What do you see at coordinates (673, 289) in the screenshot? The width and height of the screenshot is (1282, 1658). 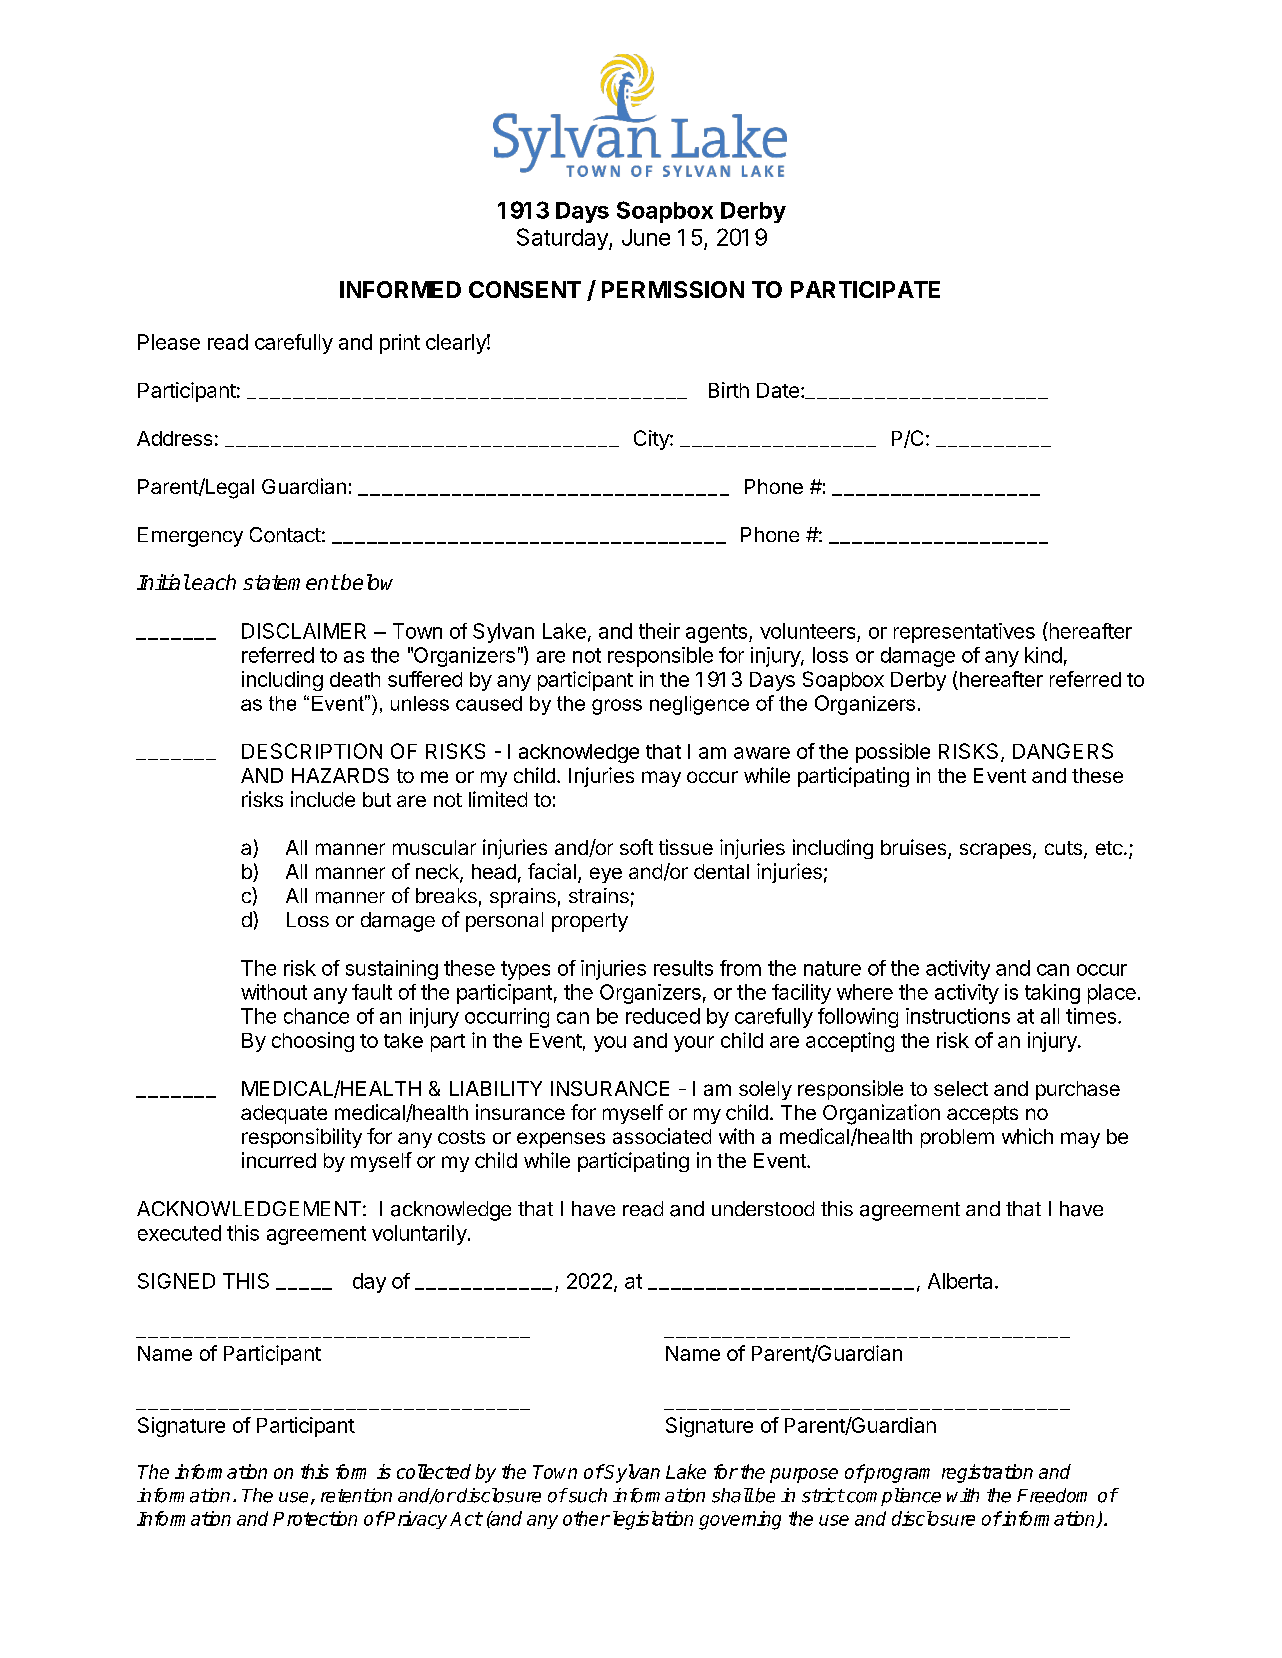 I see `PERMISSION` at bounding box center [673, 289].
